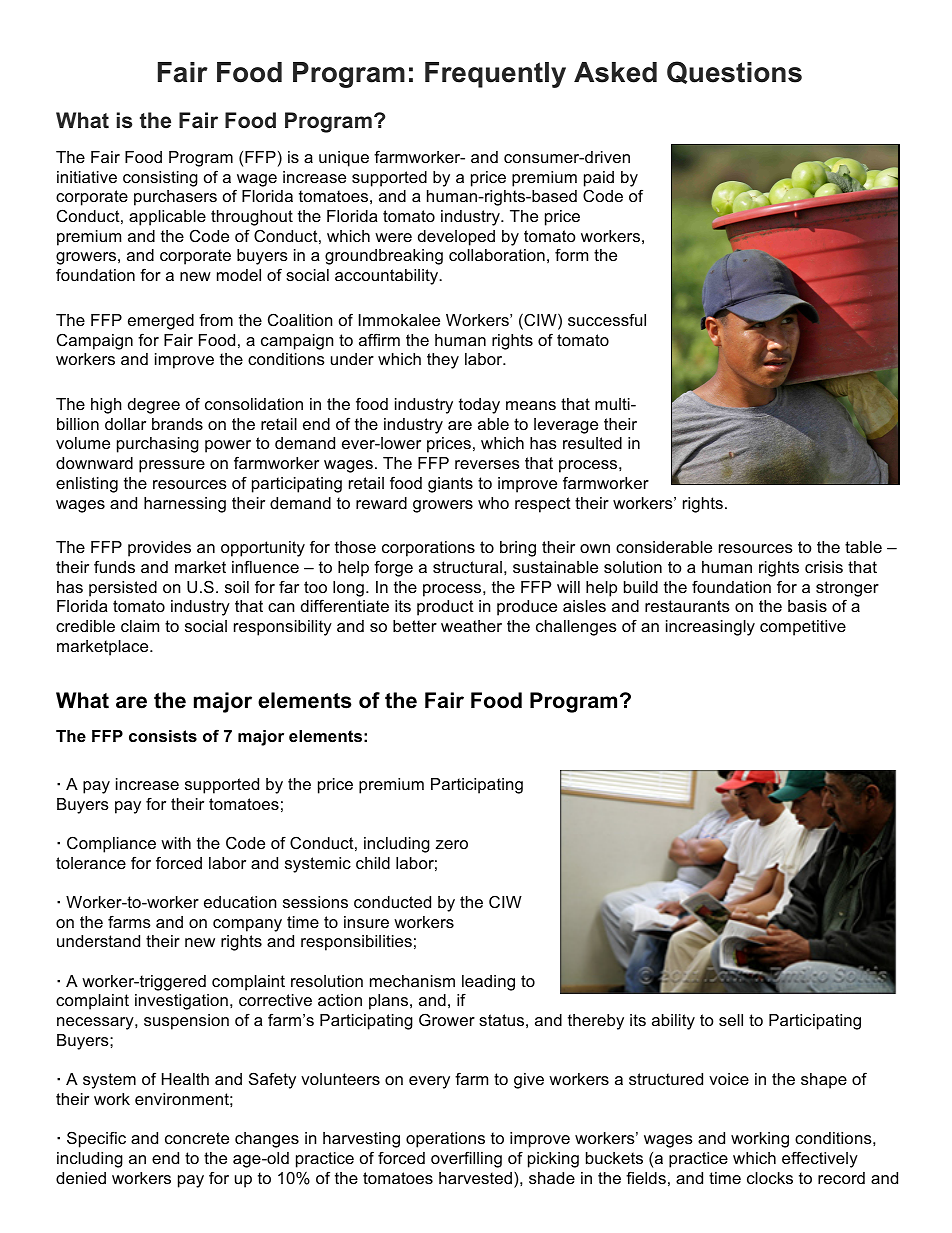 The image size is (952, 1233). Describe the element at coordinates (160, 179) in the screenshot. I see `consisting` at that location.
